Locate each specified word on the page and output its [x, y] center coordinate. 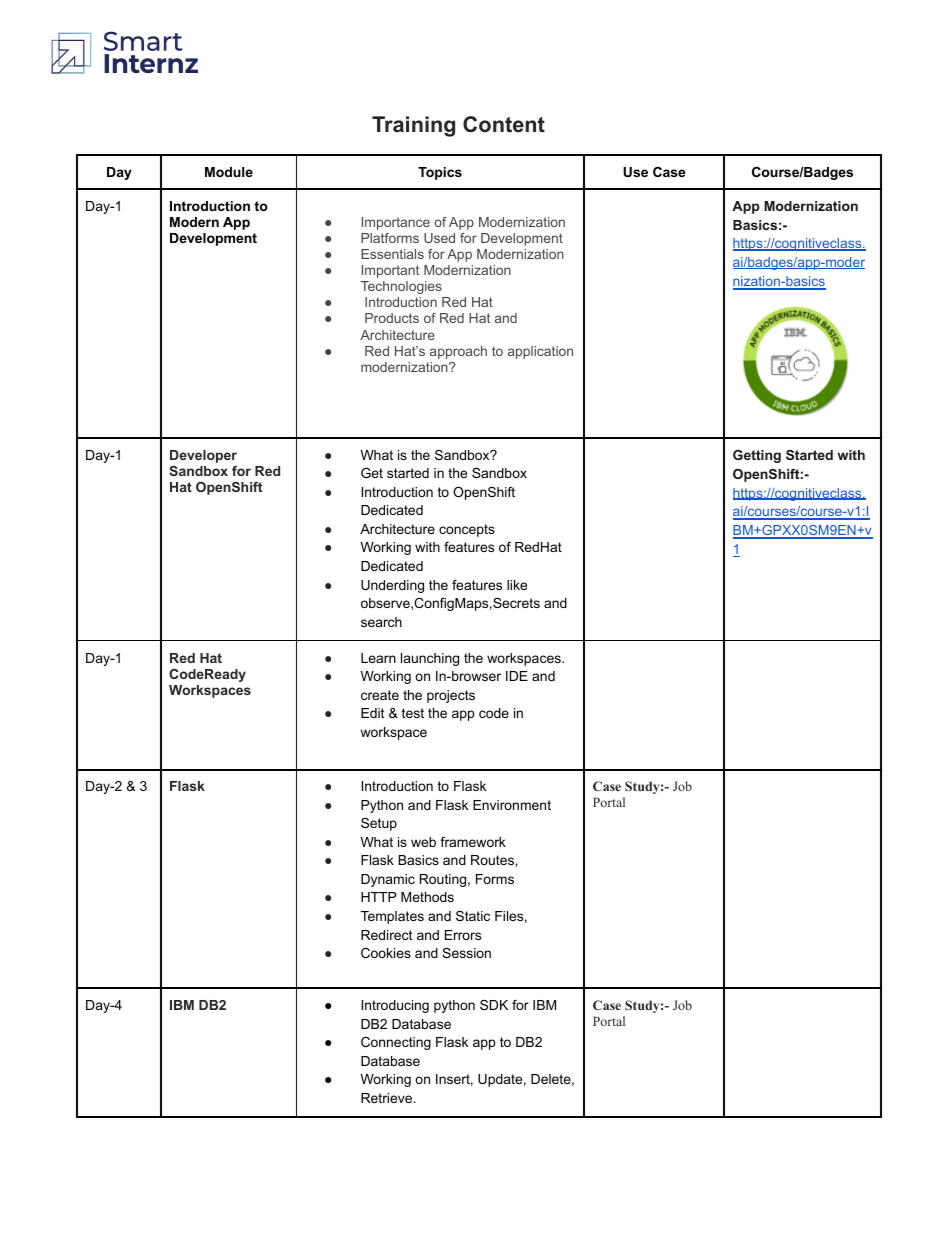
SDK [494, 1005]
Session [466, 953]
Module [229, 172]
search [381, 622]
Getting [757, 456]
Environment [512, 805]
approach [458, 352]
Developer [203, 456]
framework [473, 842]
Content [504, 124]
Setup [379, 824]
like [517, 585]
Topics [440, 173]
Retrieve [388, 1098]
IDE [517, 676]
